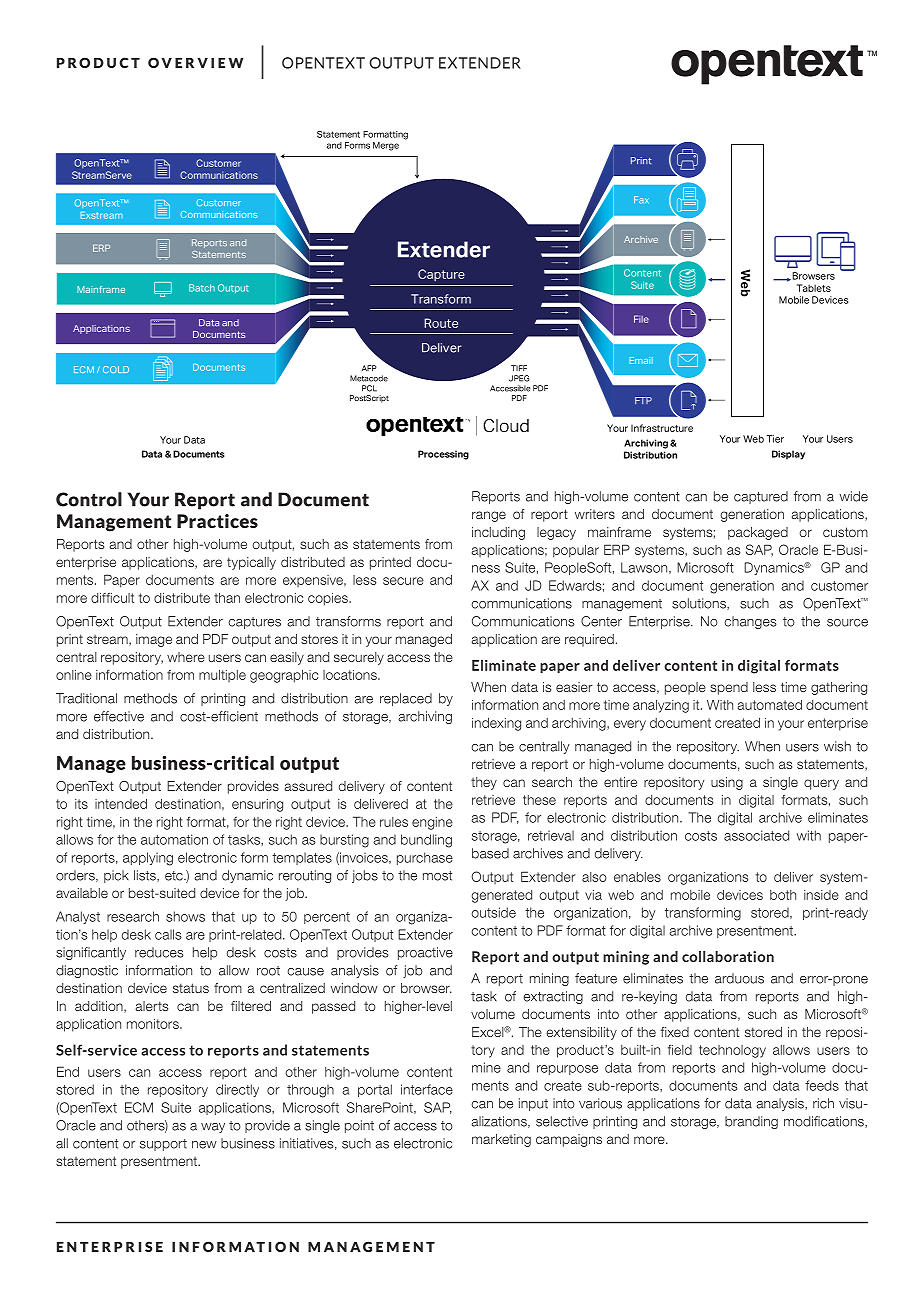 The image size is (924, 1308). Describe the element at coordinates (154, 640) in the screenshot. I see `image` at that location.
